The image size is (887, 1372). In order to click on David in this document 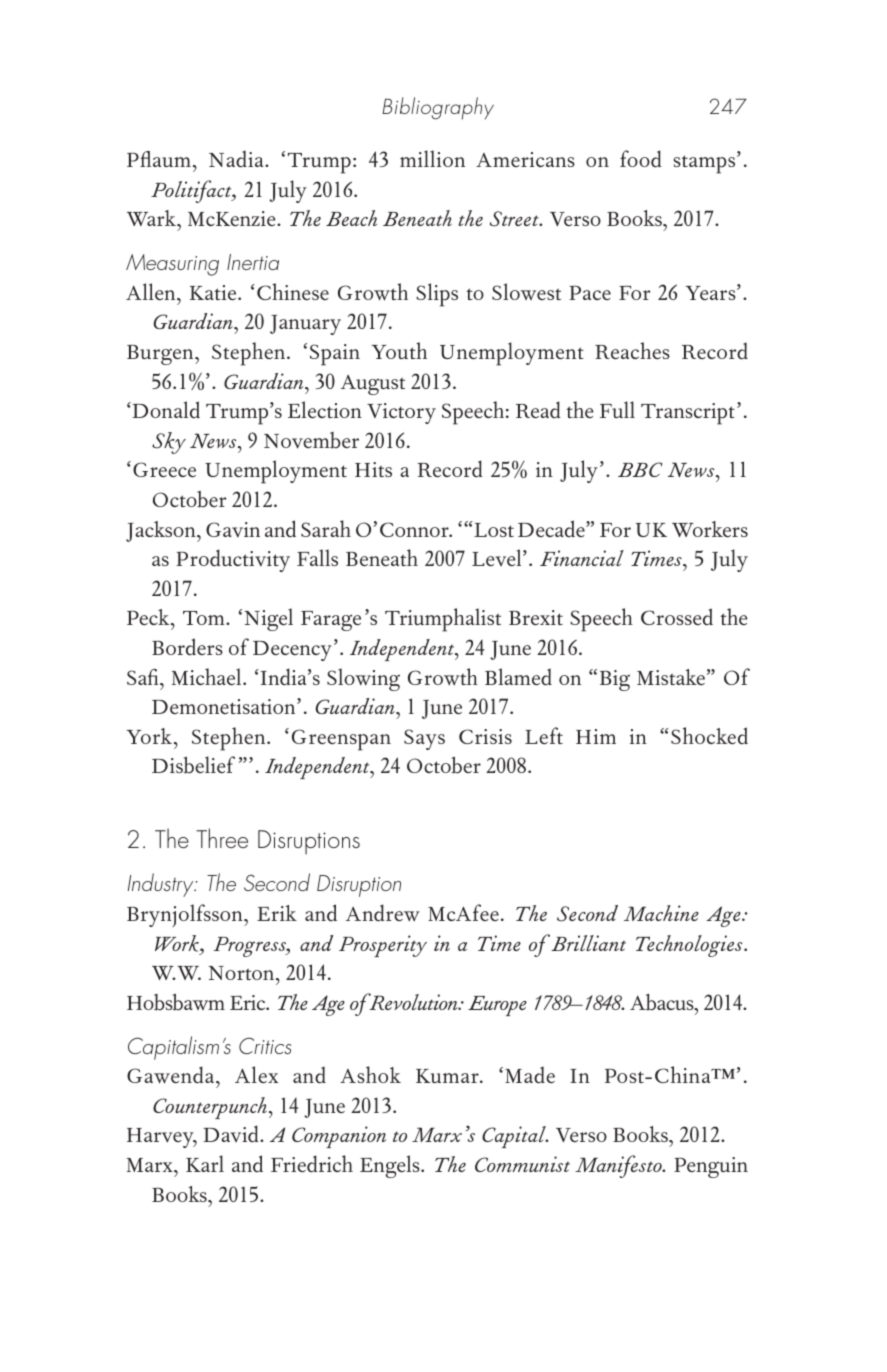, I will do `click(232, 1134)`.
